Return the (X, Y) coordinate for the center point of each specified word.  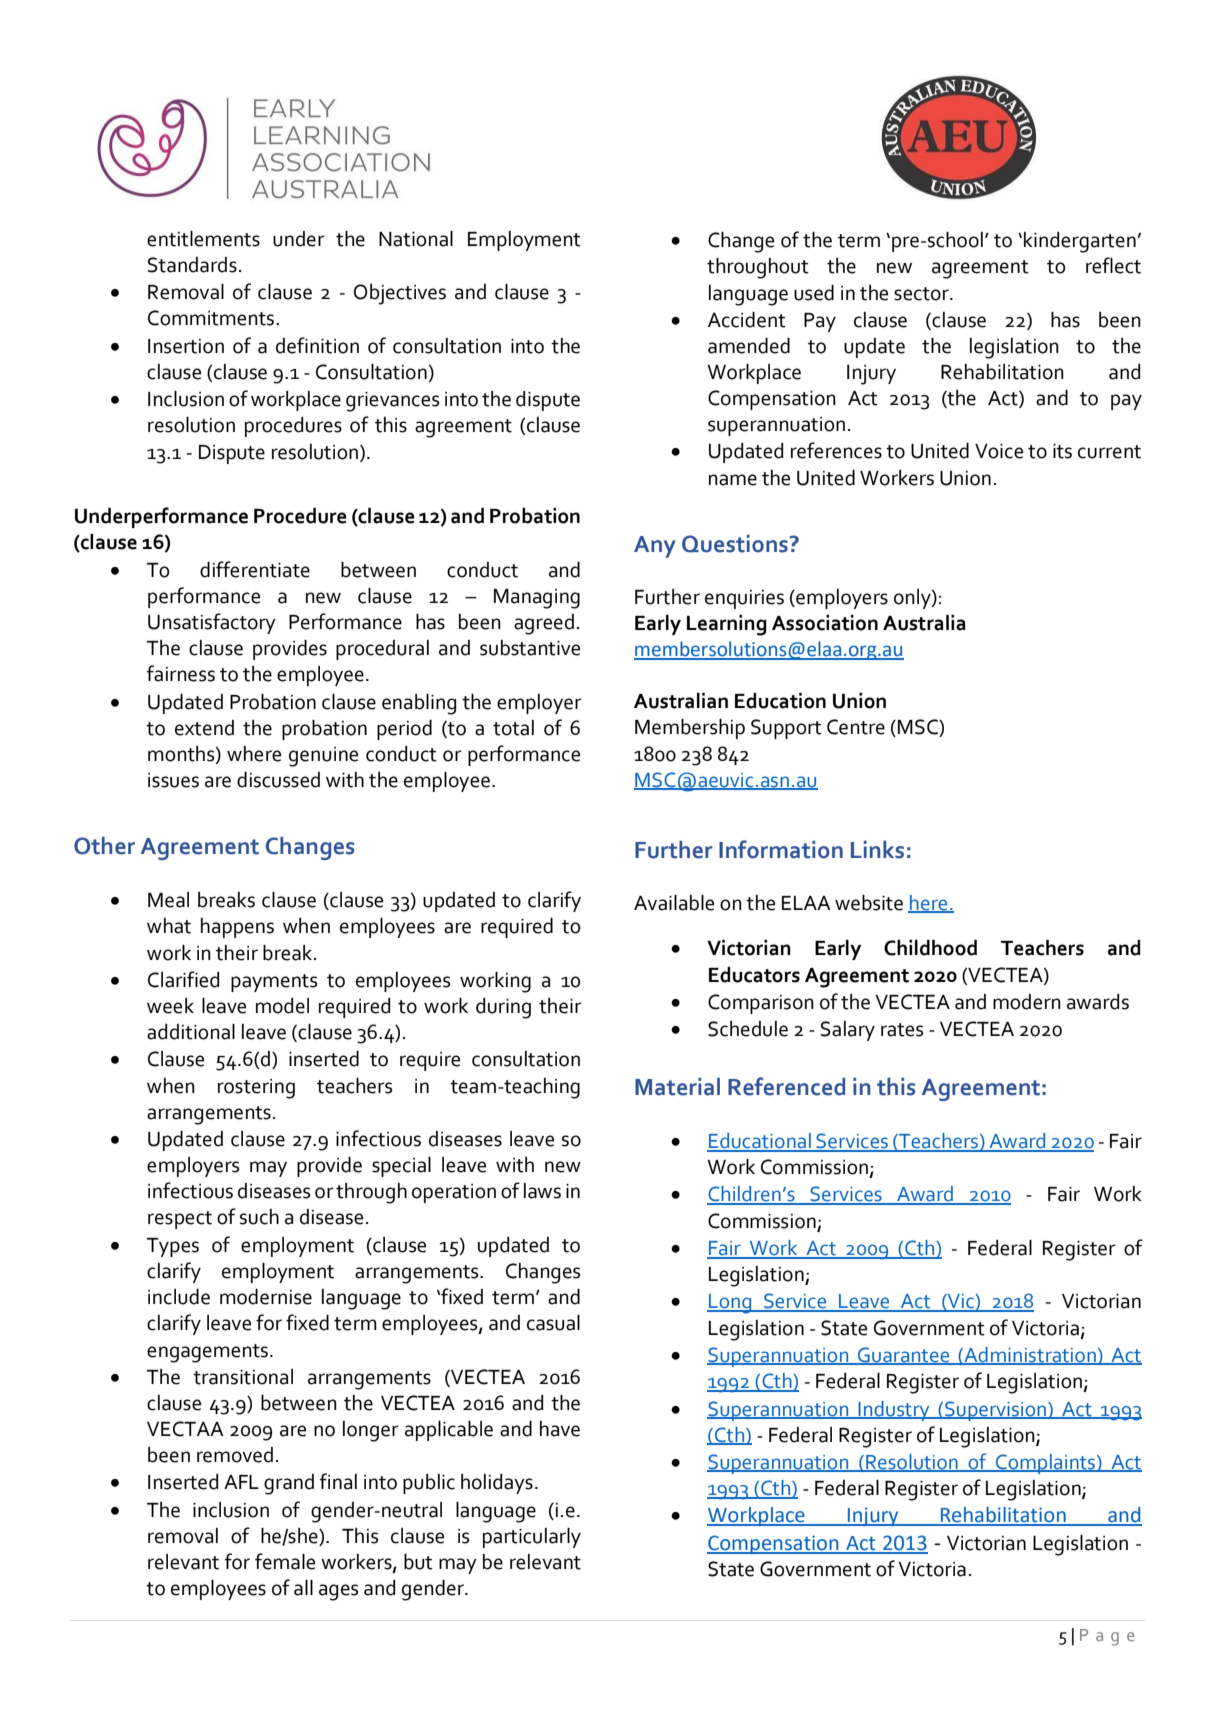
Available (674, 903)
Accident (747, 320)
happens (237, 928)
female (285, 1561)
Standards (192, 265)
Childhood (930, 948)
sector (922, 294)
